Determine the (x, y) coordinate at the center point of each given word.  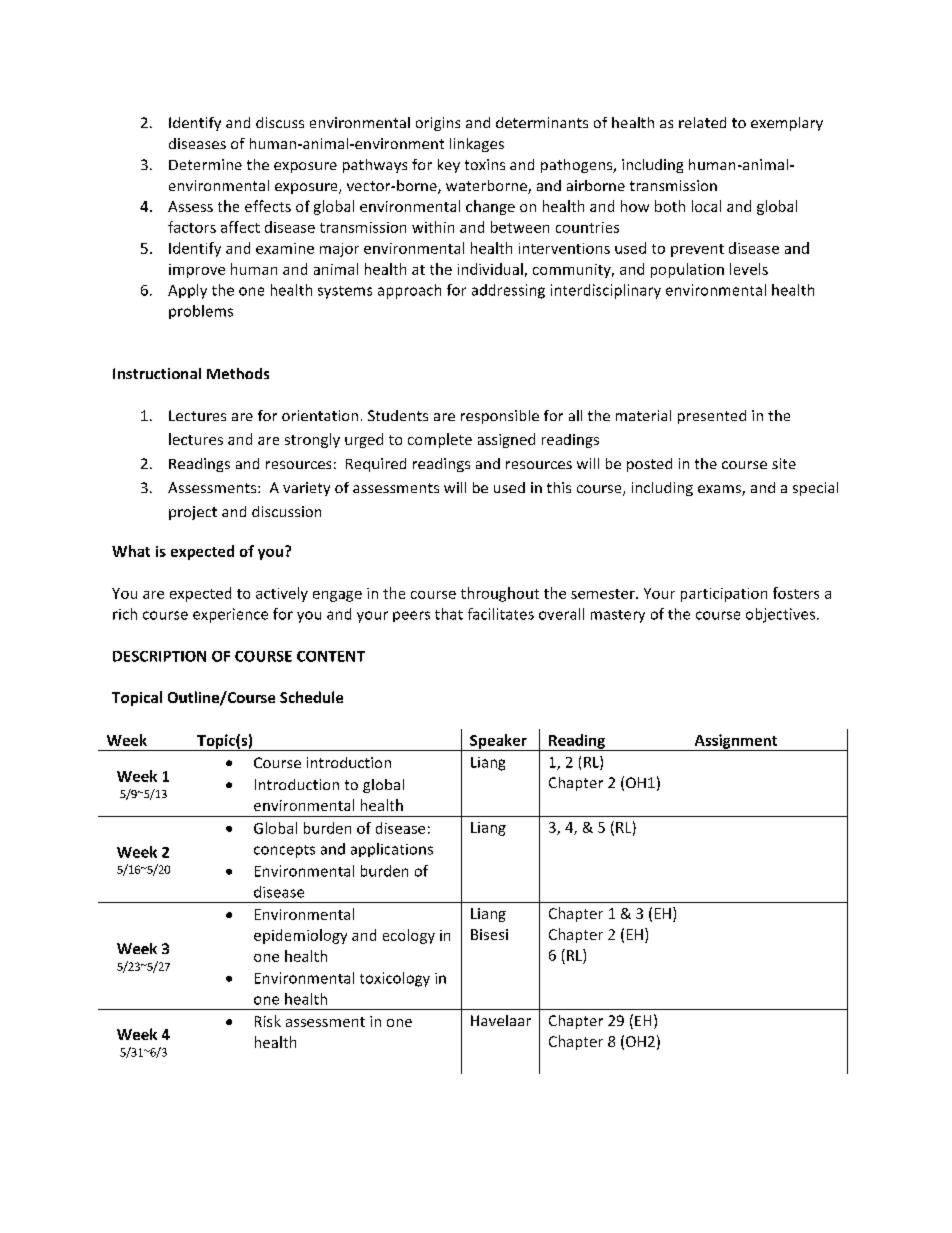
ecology (409, 936)
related (702, 122)
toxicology (395, 979)
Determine (205, 164)
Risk (268, 1021)
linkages (477, 145)
